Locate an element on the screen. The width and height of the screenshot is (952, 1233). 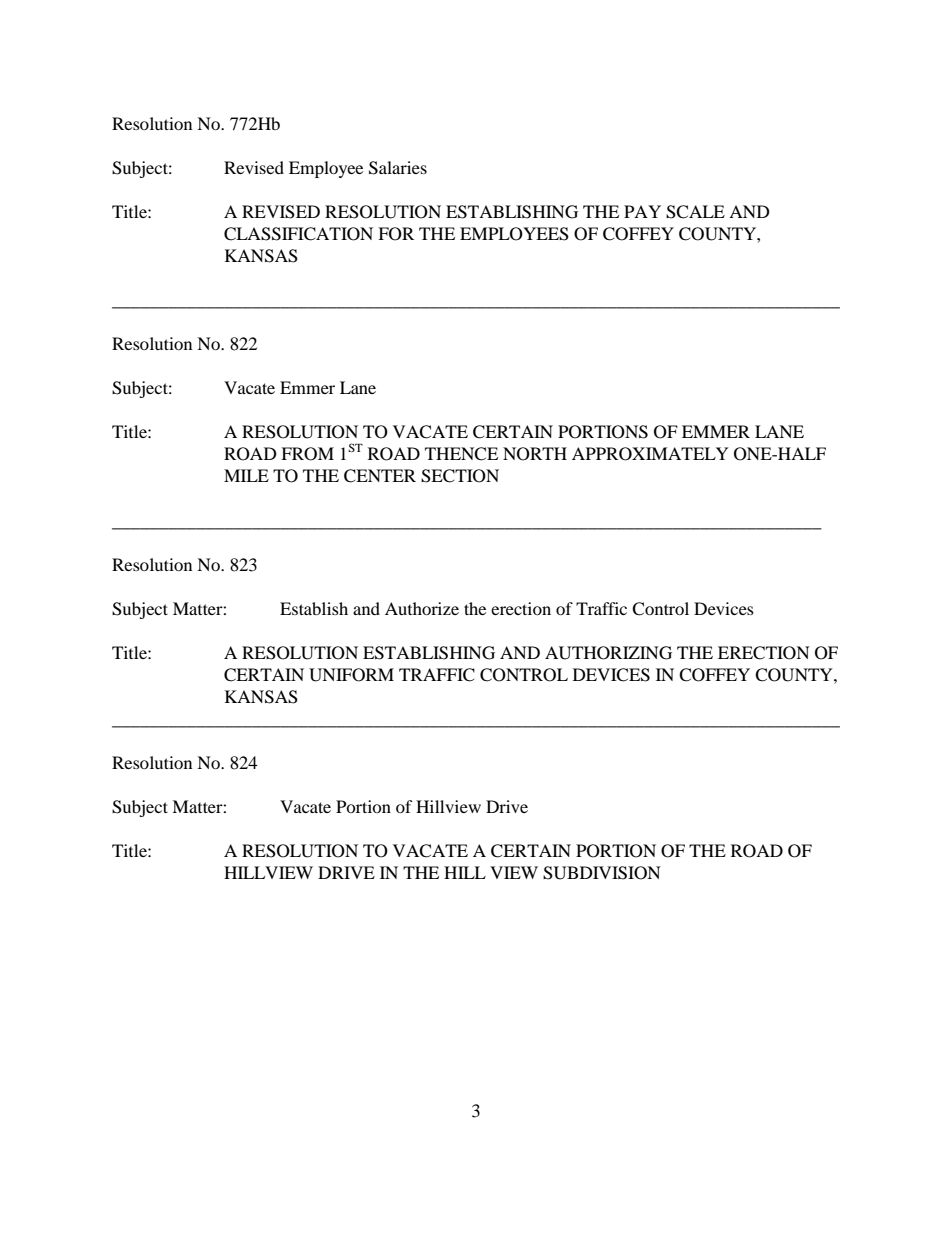
THENCE is located at coordinates (461, 454).
